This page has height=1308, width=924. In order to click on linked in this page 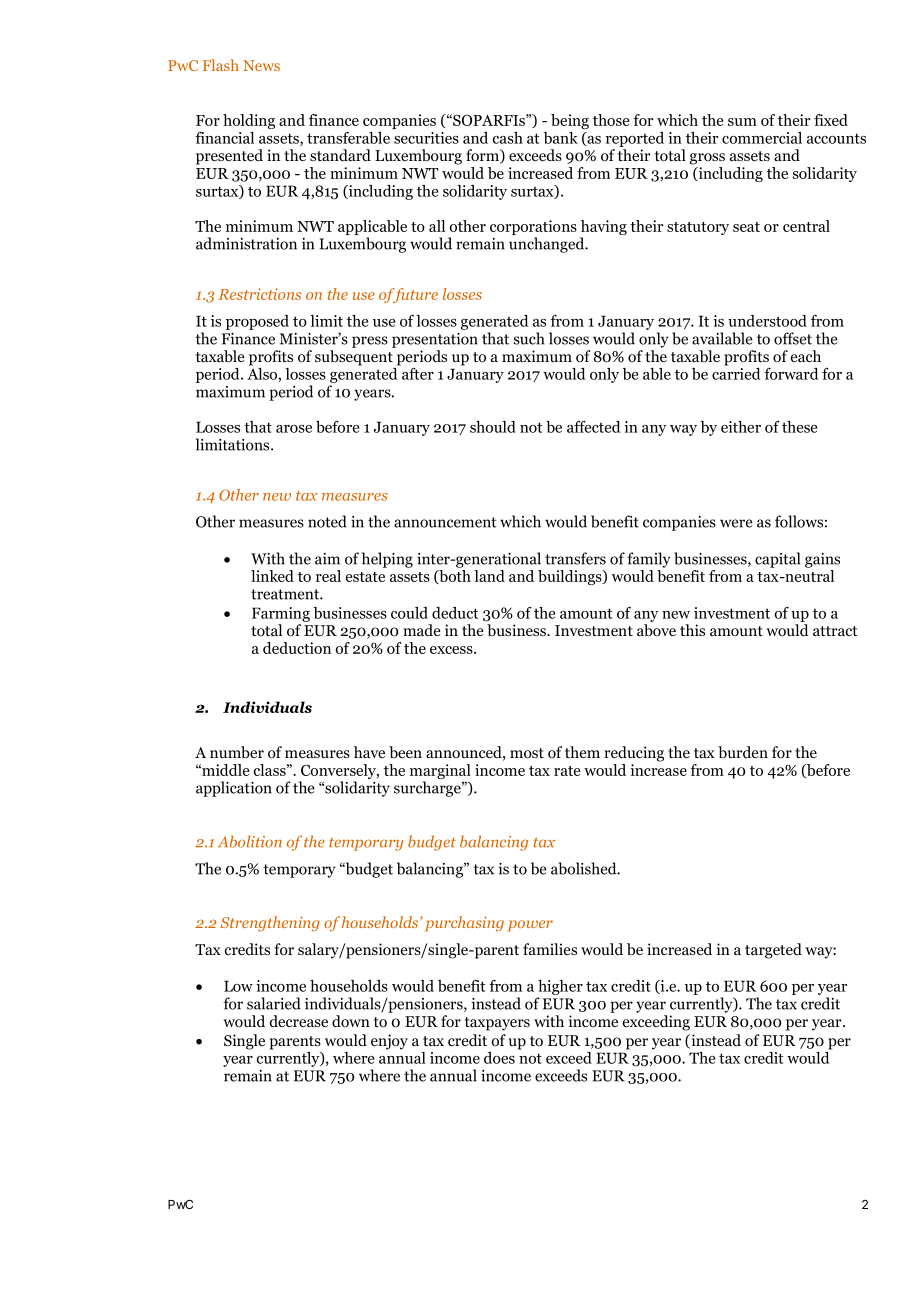, I will do `click(272, 576)`.
